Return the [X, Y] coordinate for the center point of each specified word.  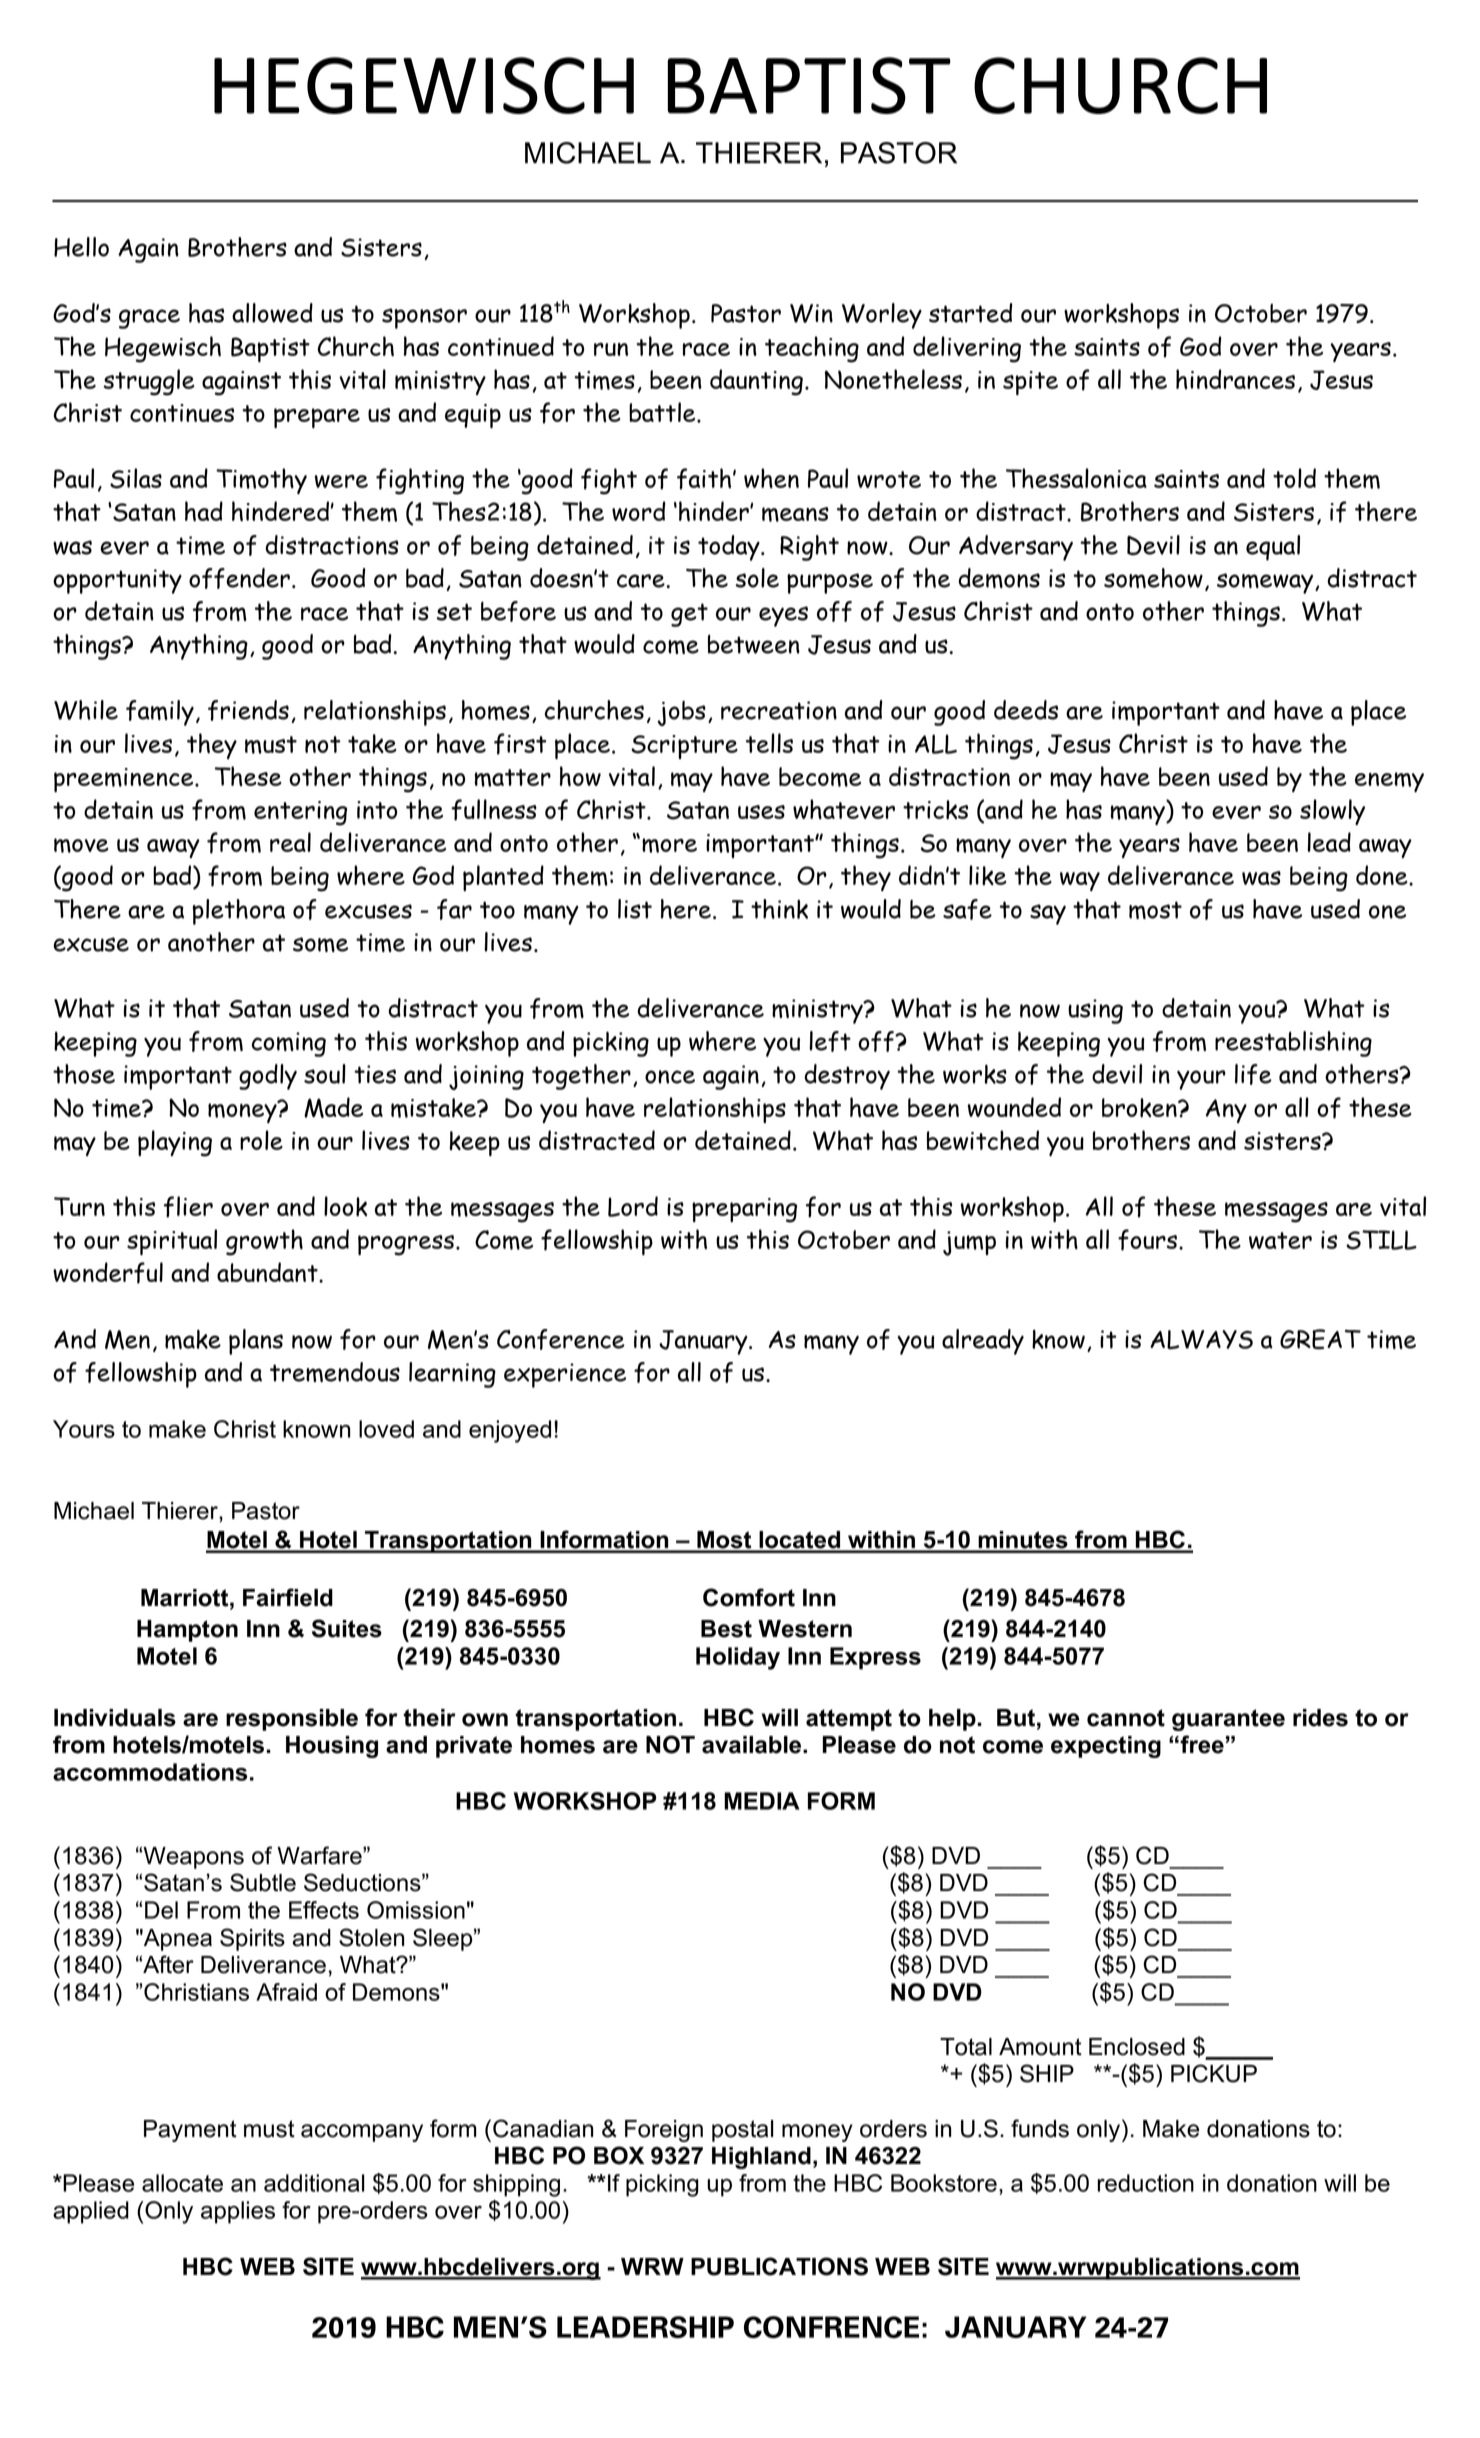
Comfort [749, 1597]
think [779, 909]
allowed [272, 313]
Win [811, 313]
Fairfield [288, 1597]
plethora [239, 912]
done [1383, 875]
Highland [761, 2158]
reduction [1145, 2183]
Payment [190, 2131]
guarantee [1228, 1720]
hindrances [1235, 379]
